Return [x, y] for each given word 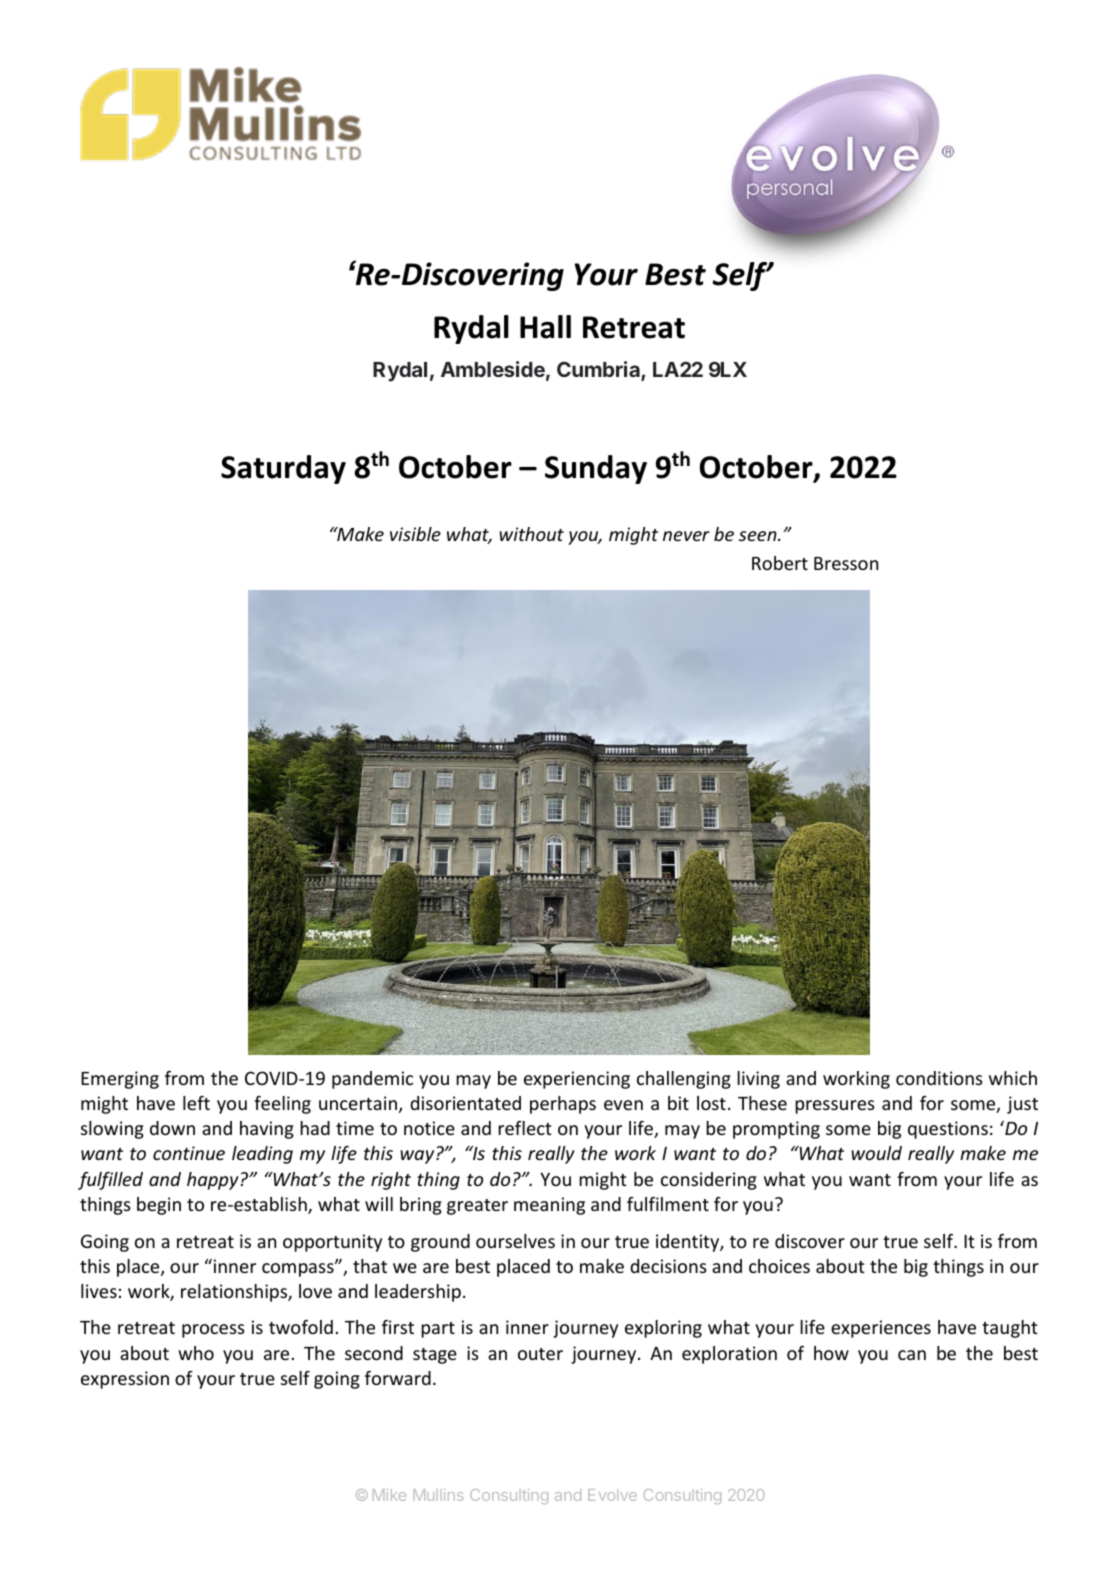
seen [759, 536]
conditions [939, 1078]
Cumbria [599, 371]
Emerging [120, 1080]
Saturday [283, 469]
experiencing [577, 1080]
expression [125, 1380]
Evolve [612, 1495]
